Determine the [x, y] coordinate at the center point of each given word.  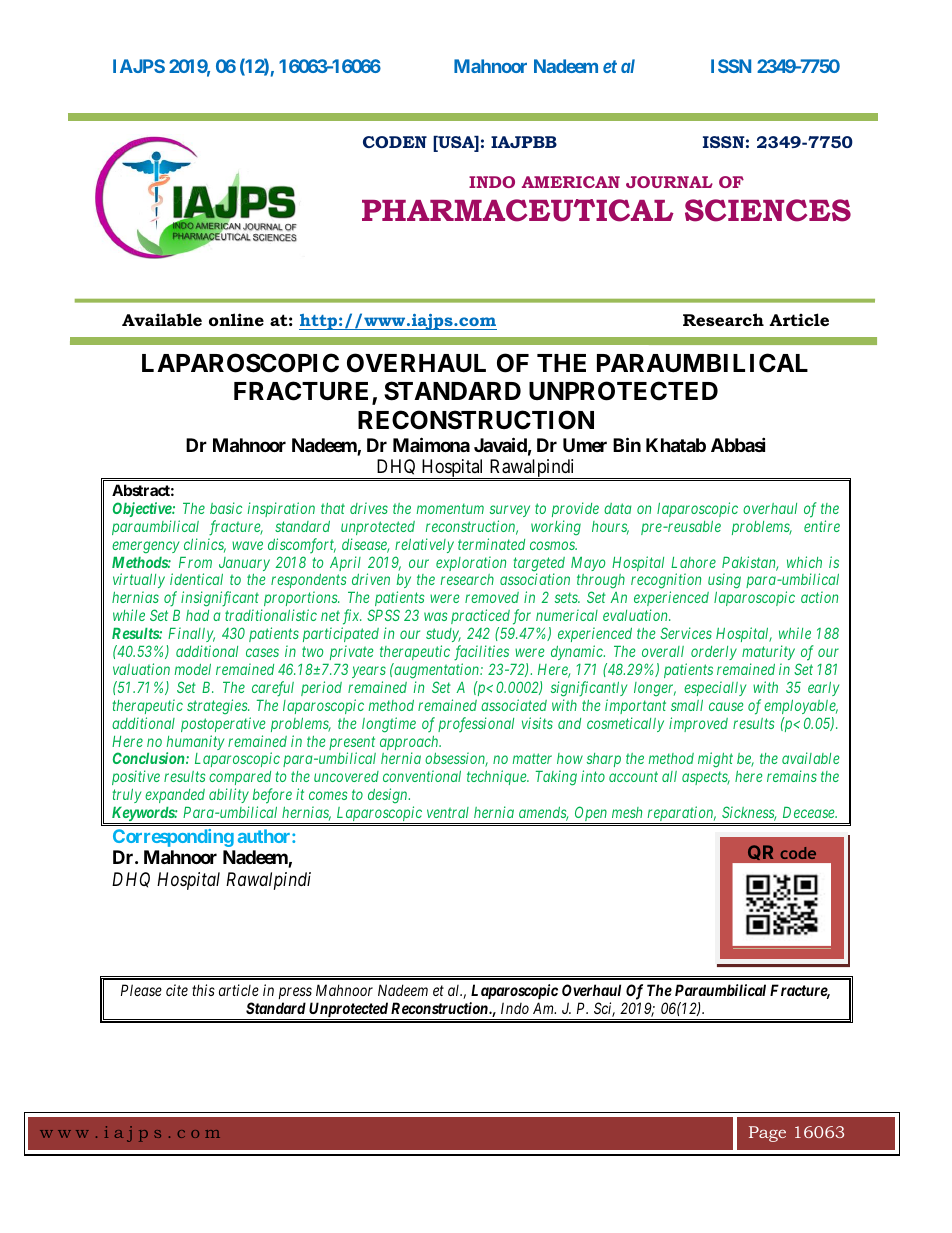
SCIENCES [768, 210]
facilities [481, 653]
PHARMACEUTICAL [518, 210]
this [203, 990]
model [193, 669]
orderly [714, 653]
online [236, 319]
